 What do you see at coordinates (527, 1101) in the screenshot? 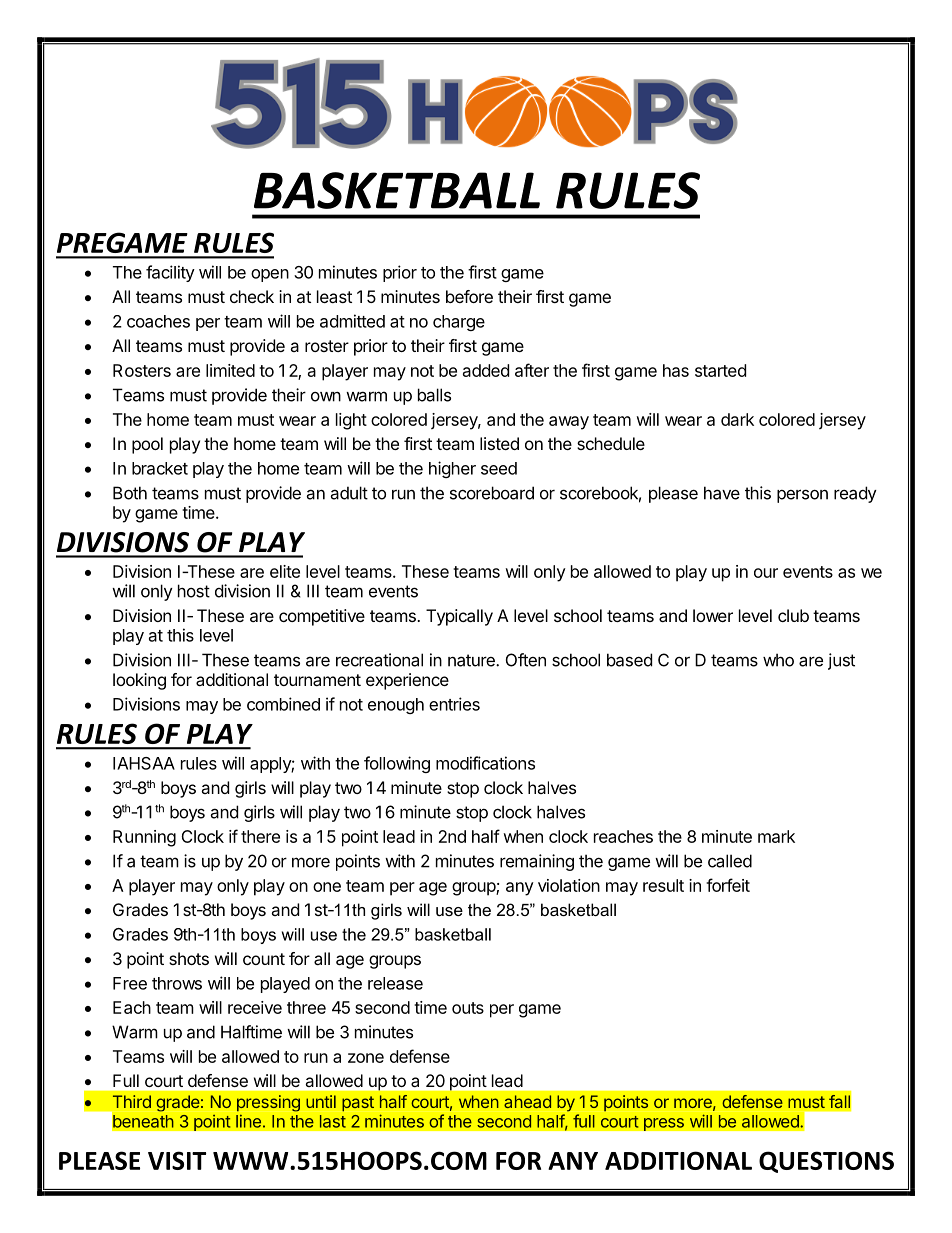
I see `ahead` at bounding box center [527, 1101].
